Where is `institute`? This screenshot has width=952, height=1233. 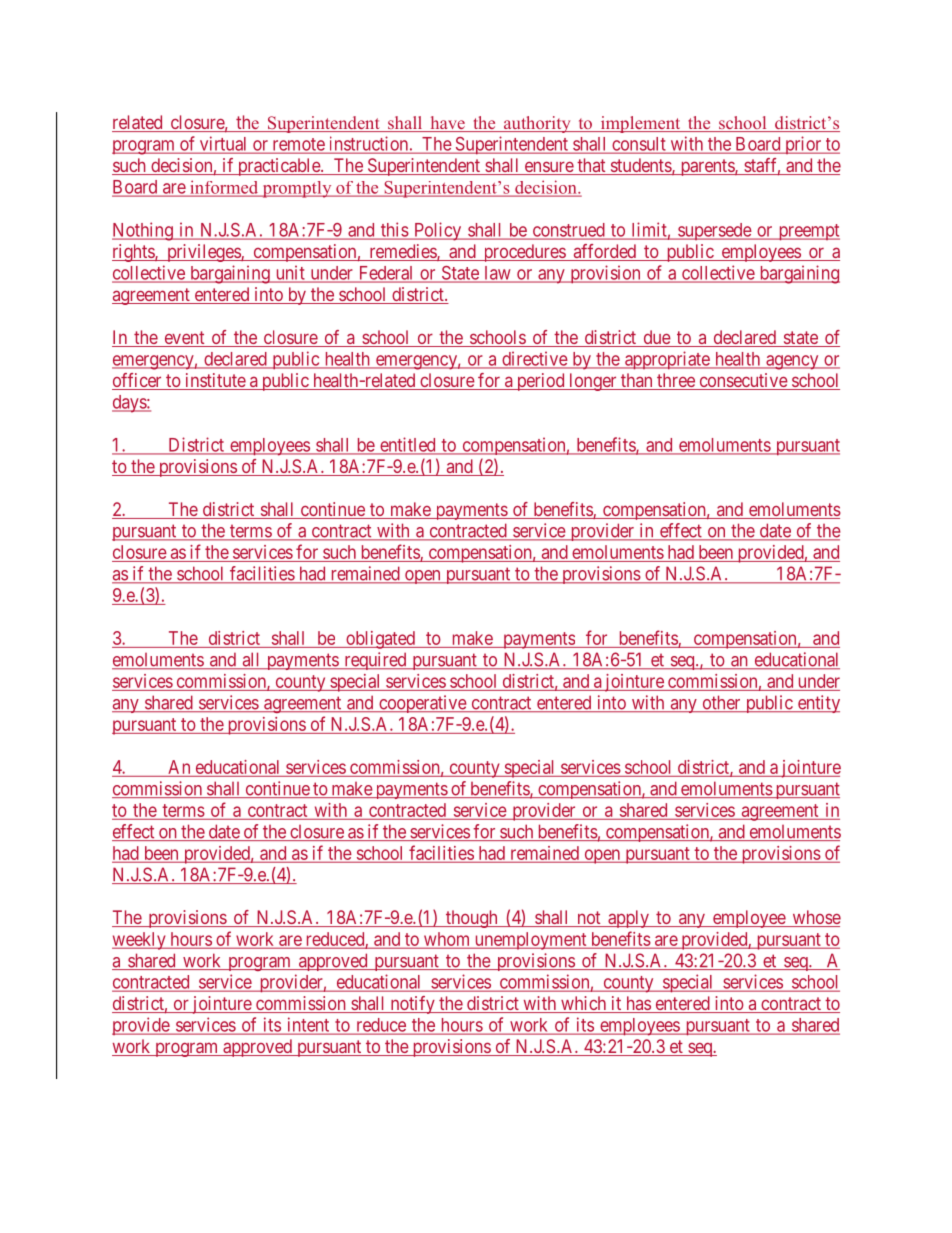
institute is located at coordinates (215, 381).
